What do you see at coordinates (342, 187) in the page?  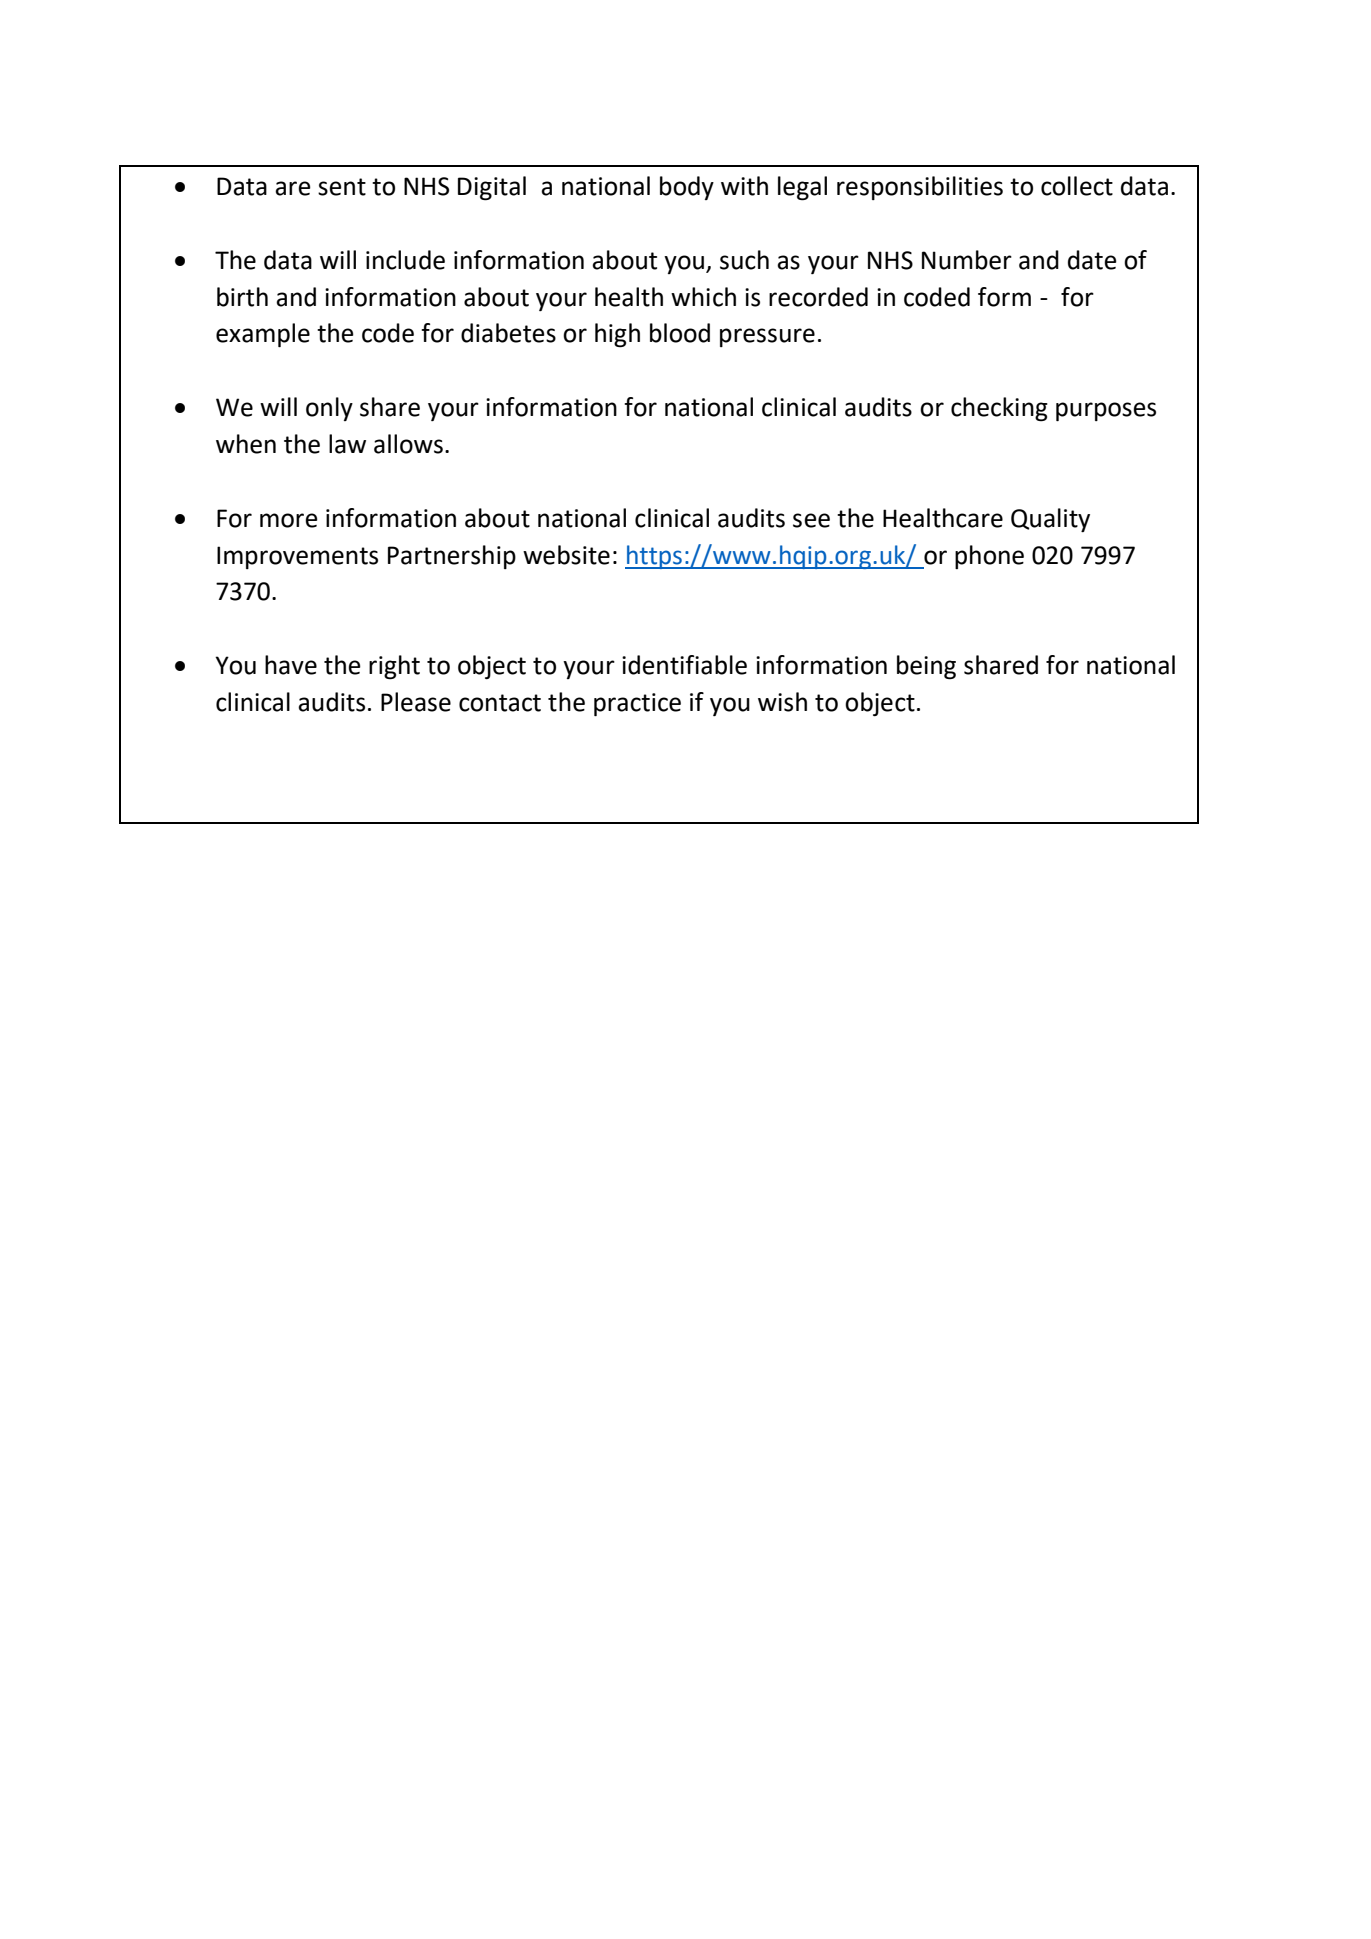 I see `sent` at bounding box center [342, 187].
